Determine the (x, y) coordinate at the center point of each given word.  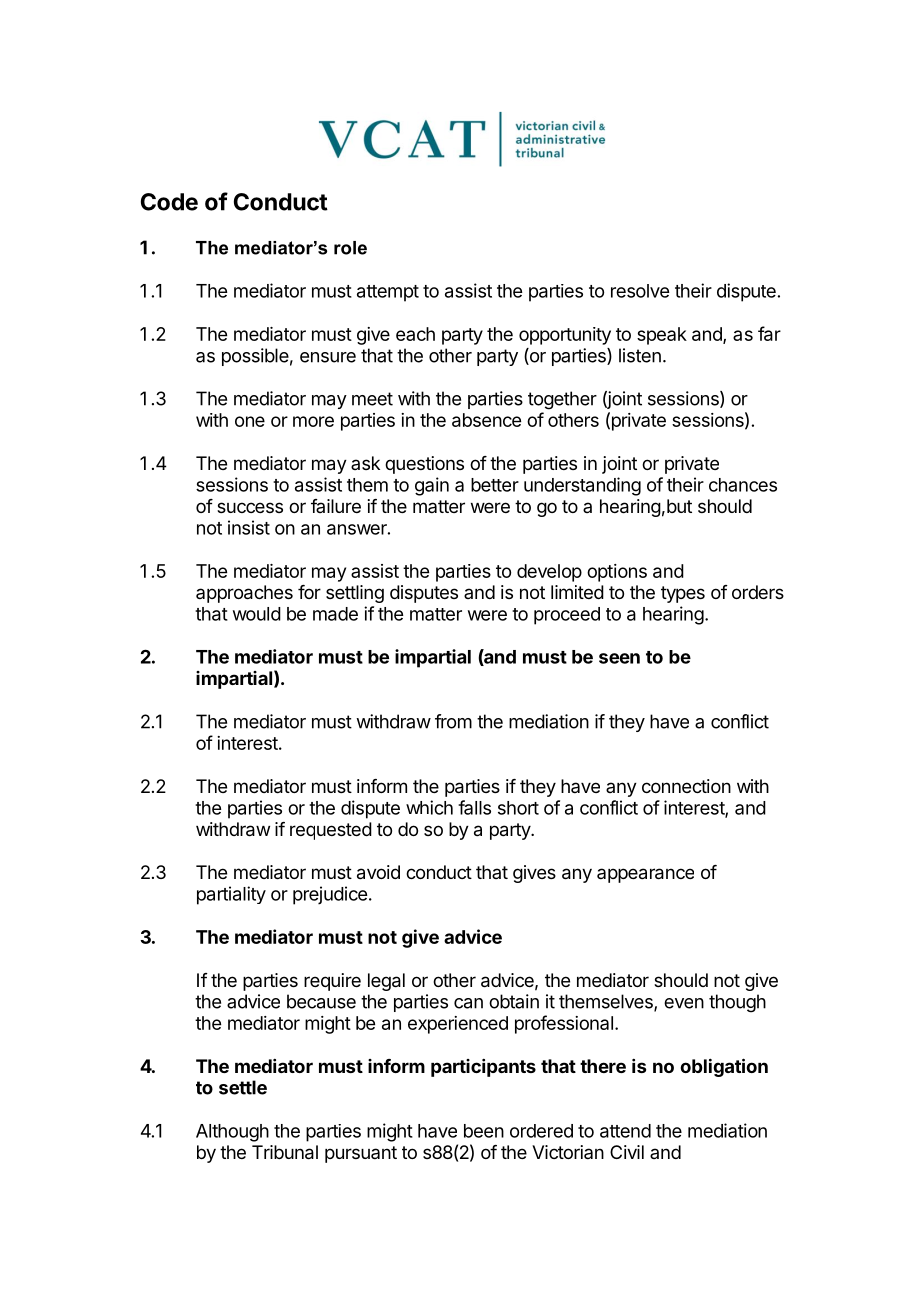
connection (686, 786)
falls (474, 807)
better (495, 485)
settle (243, 1087)
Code (169, 202)
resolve (640, 291)
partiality (231, 895)
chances (743, 485)
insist (249, 527)
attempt (388, 293)
